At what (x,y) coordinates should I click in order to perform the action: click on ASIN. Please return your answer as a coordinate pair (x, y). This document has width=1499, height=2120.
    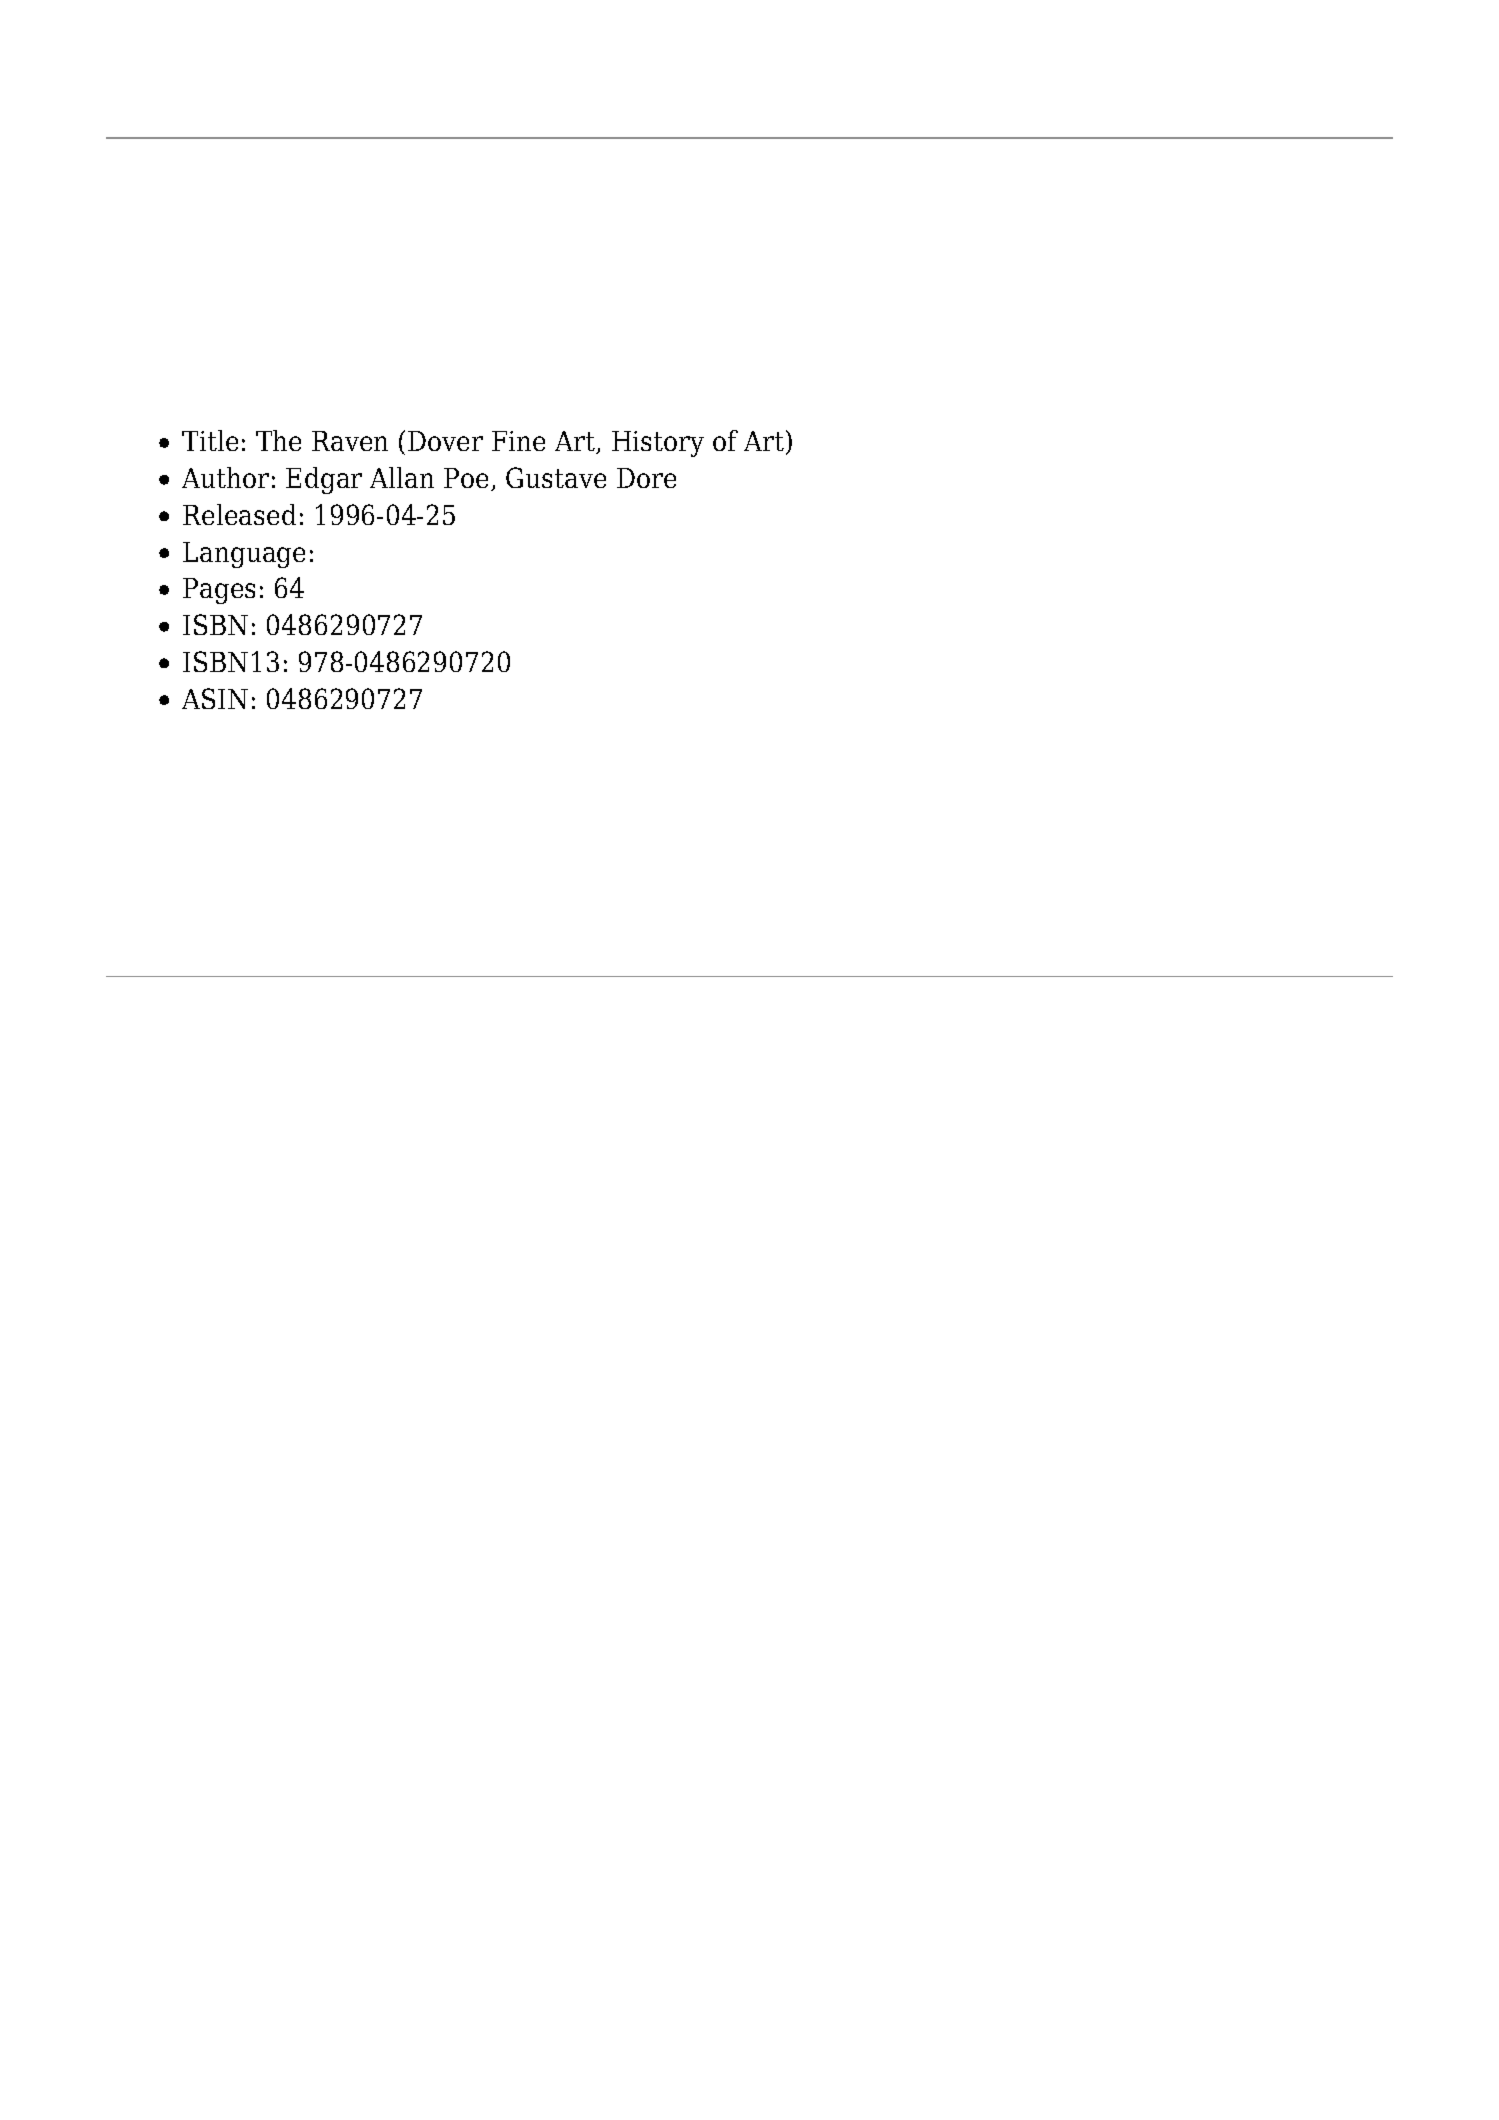
    Looking at the image, I should click on (215, 698).
